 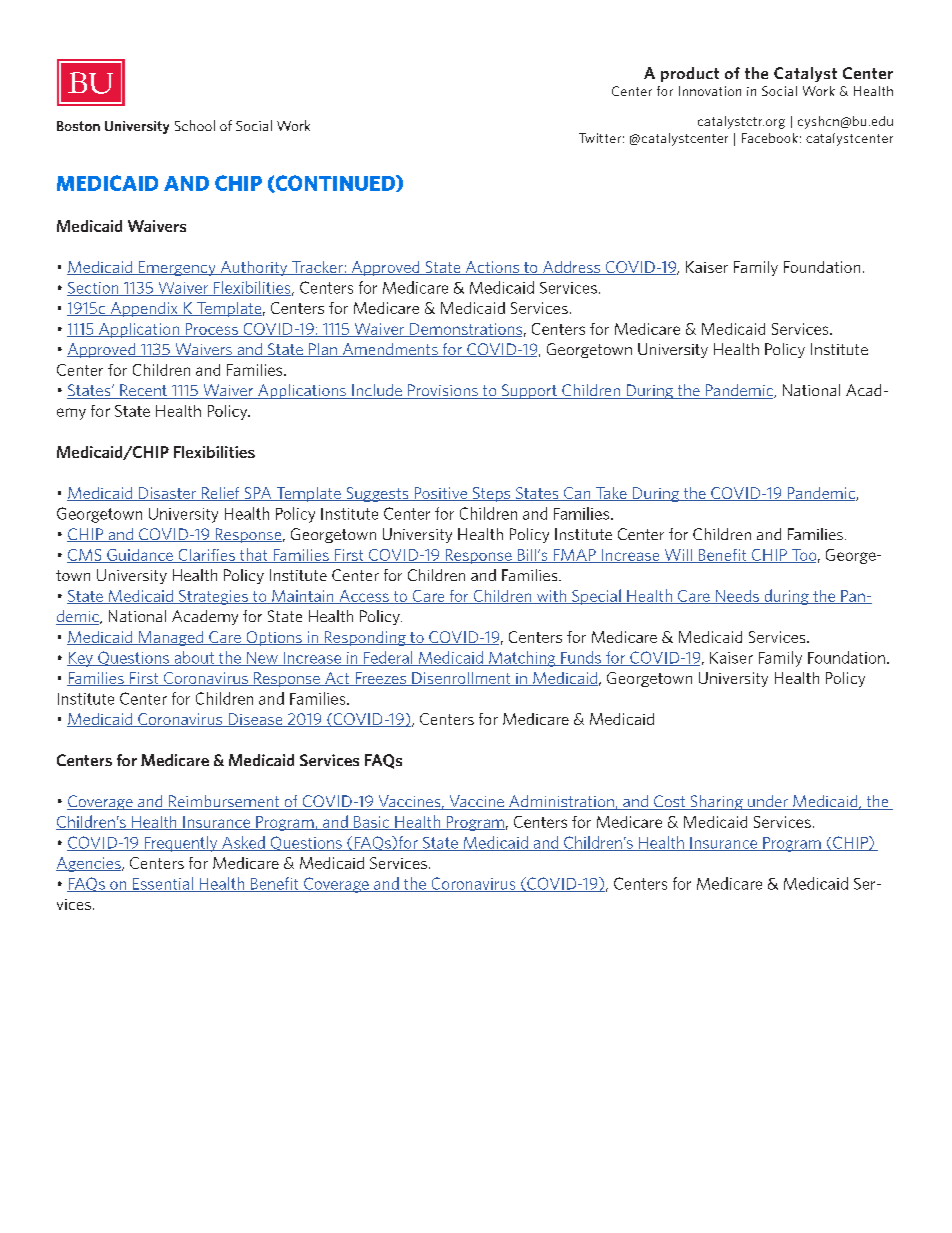 I want to click on Support, so click(x=529, y=391).
